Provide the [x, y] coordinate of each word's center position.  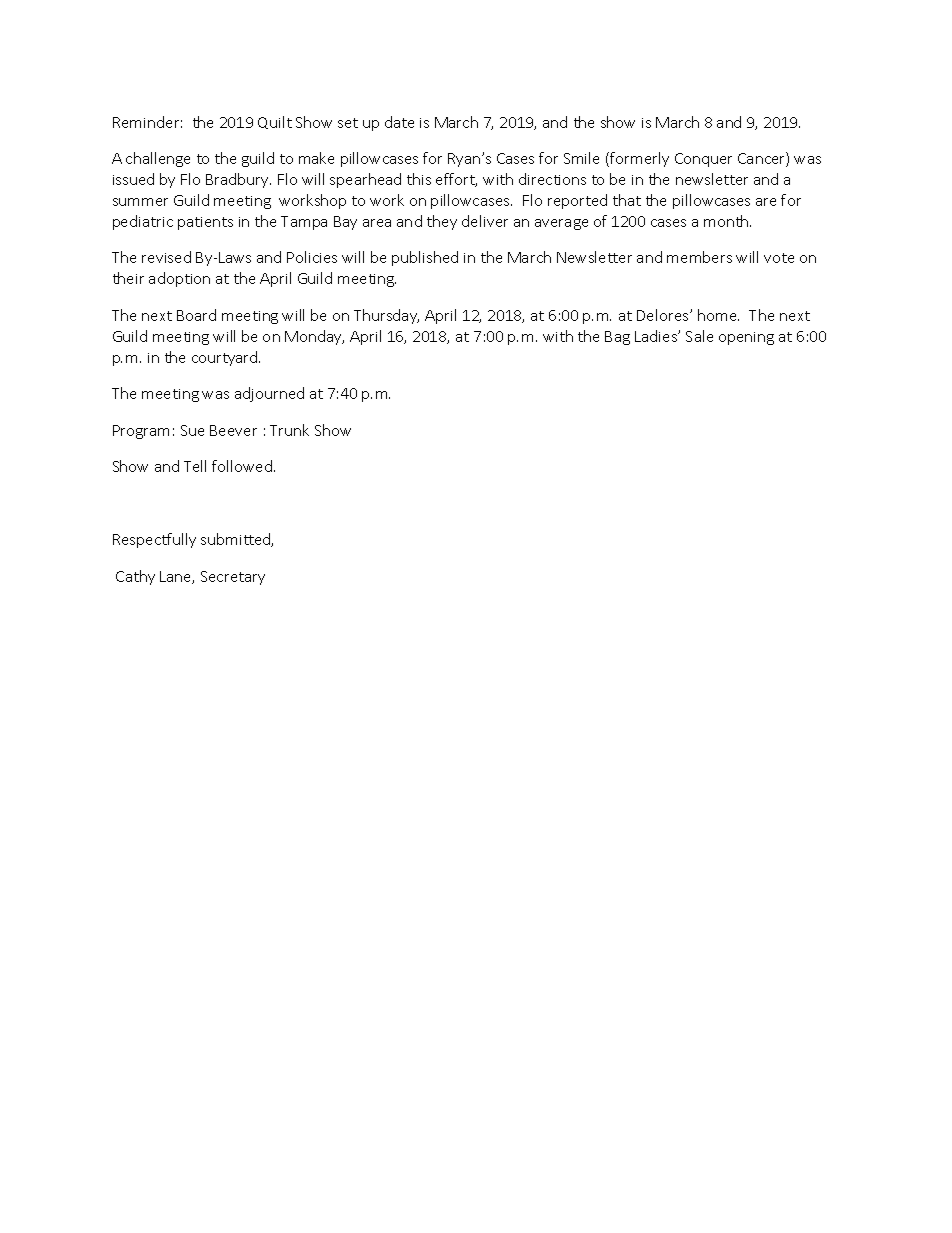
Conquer [703, 160]
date [399, 122]
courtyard [226, 358]
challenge [158, 159]
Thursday [386, 316]
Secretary [233, 578]
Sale [699, 336]
